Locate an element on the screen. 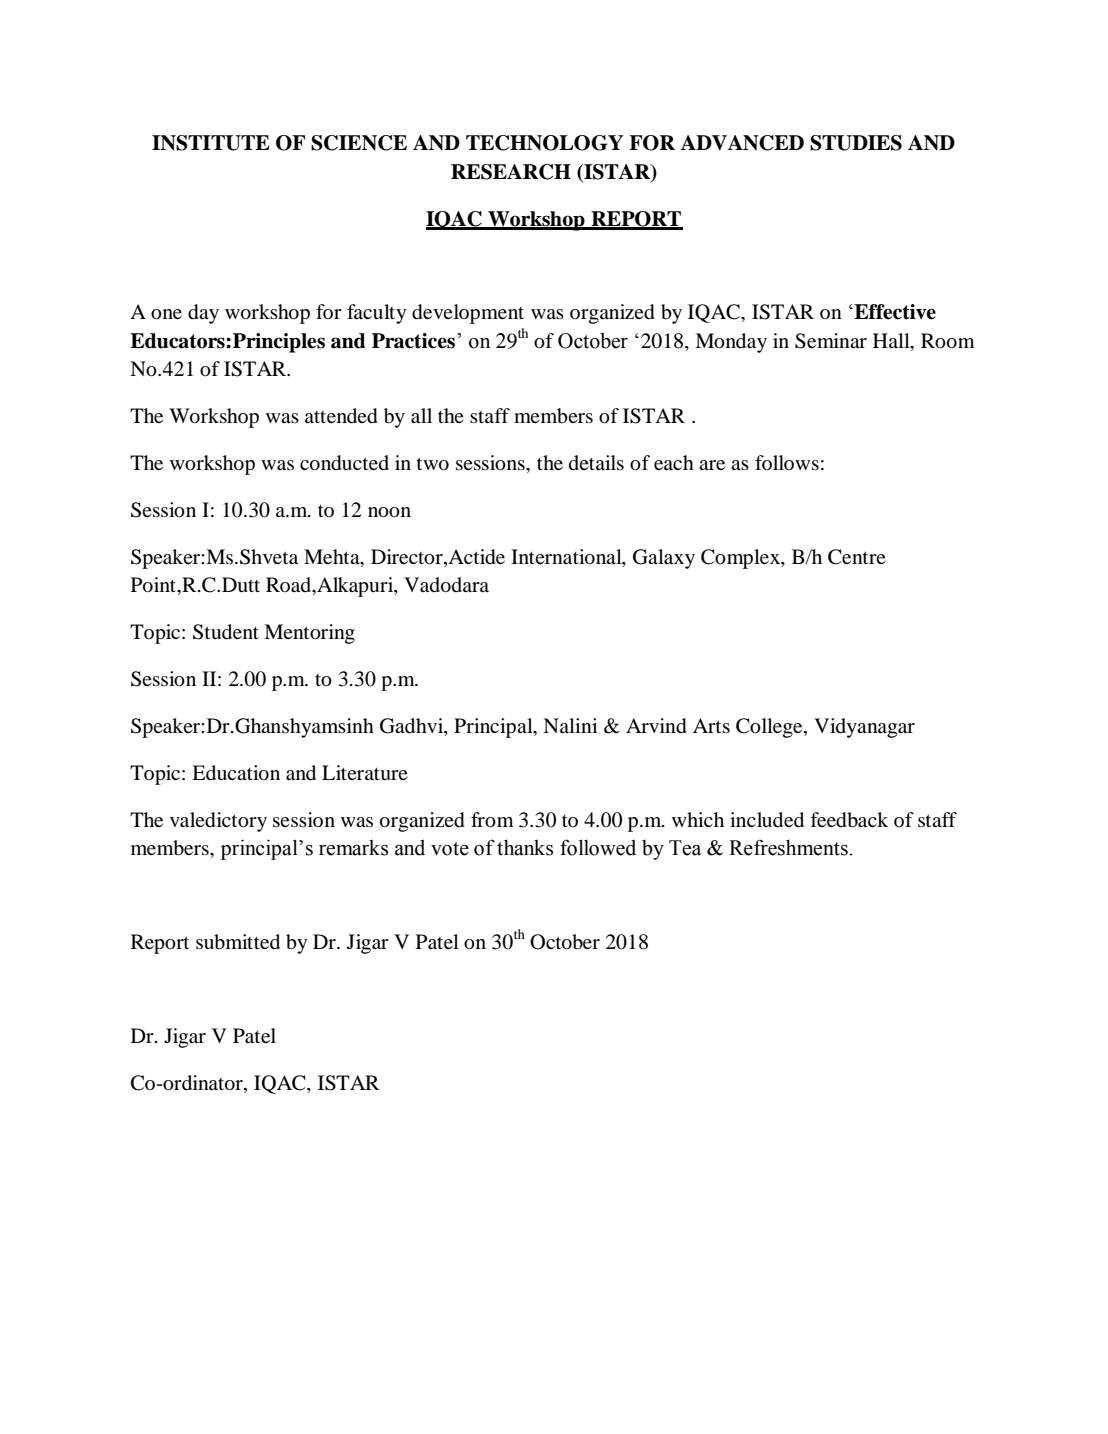 This screenshot has width=1108, height=1434. STUDIES is located at coordinates (856, 143).
